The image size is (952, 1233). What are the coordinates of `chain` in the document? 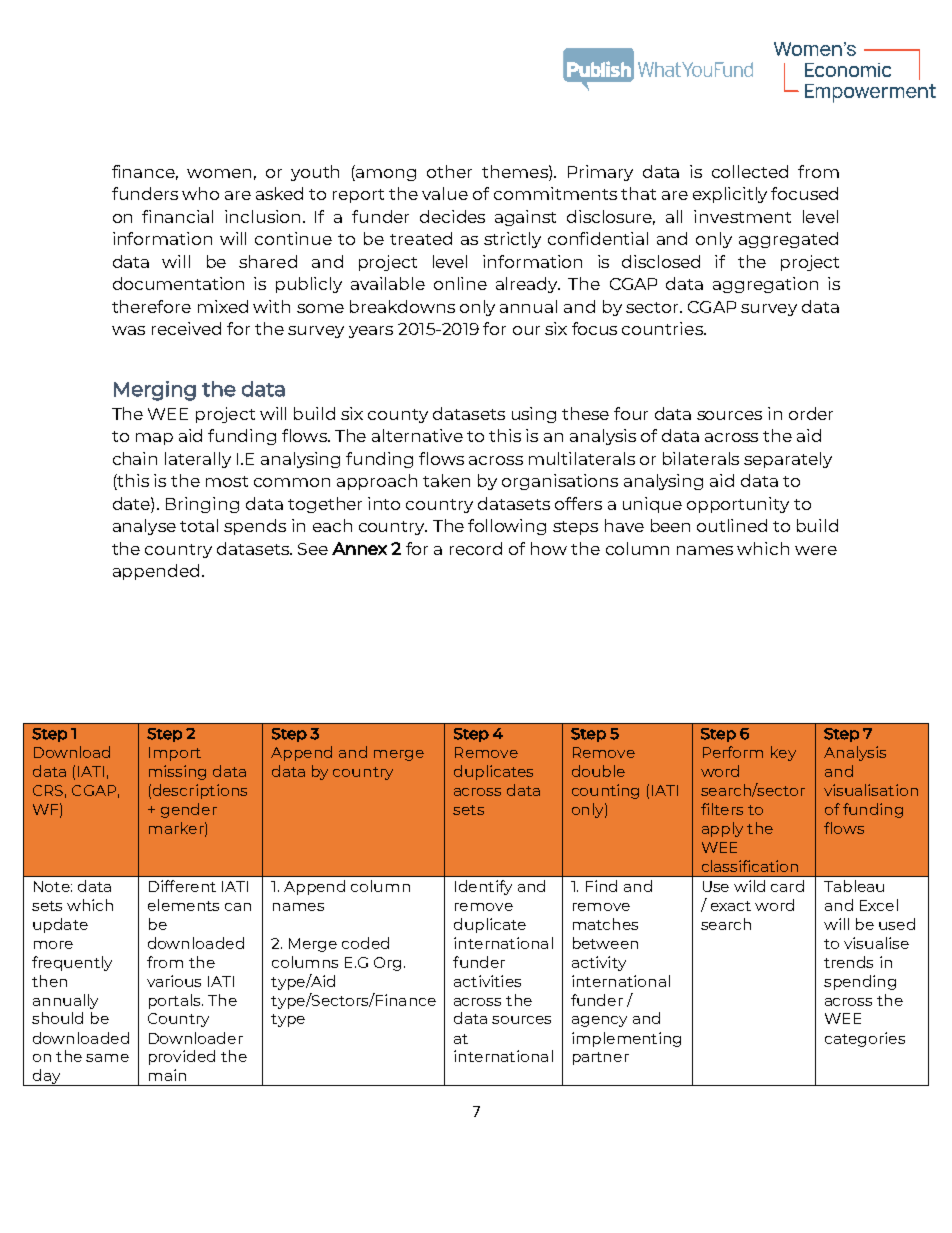 It's located at (135, 458).
